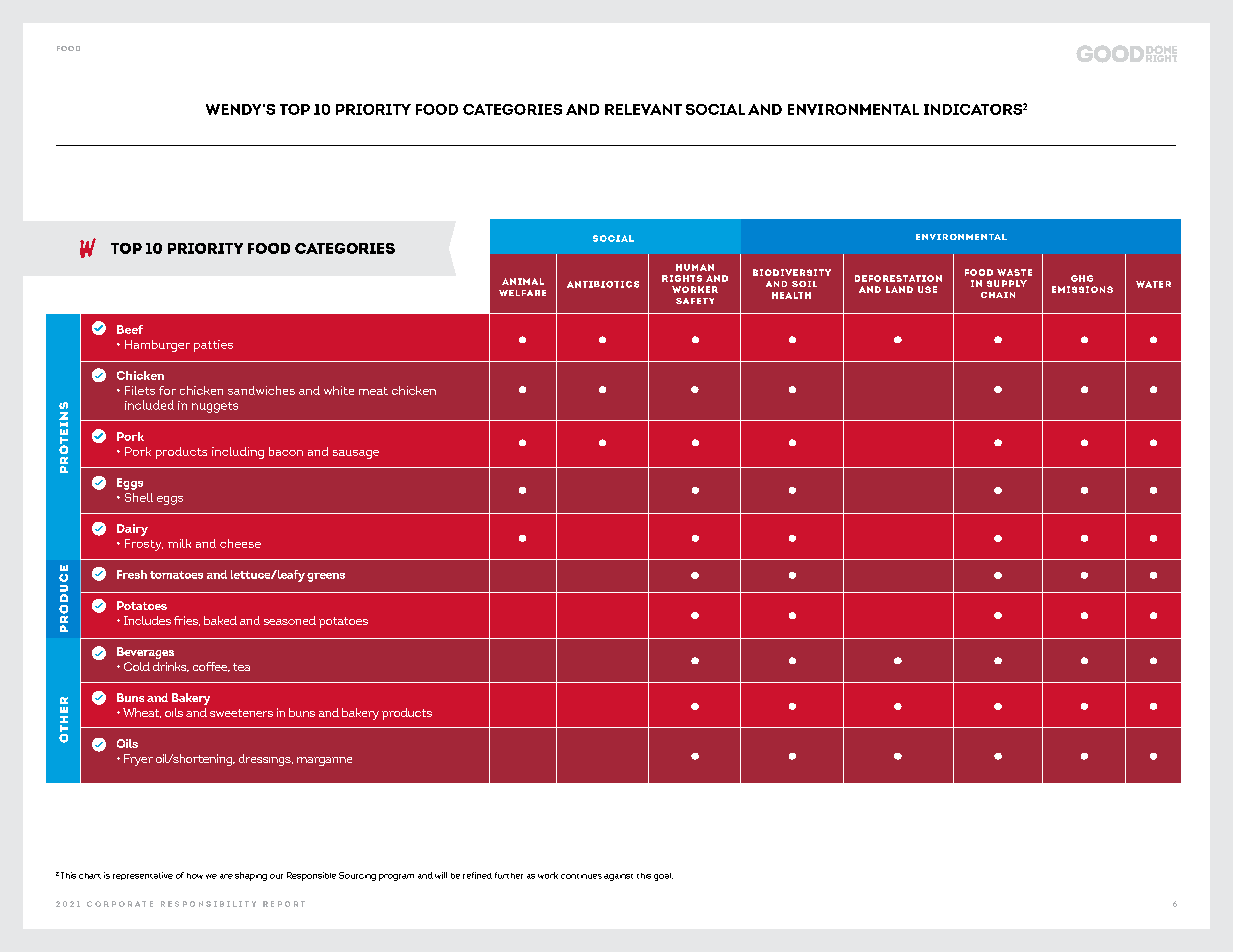 The height and width of the screenshot is (952, 1233). I want to click on continues, so click(581, 876).
